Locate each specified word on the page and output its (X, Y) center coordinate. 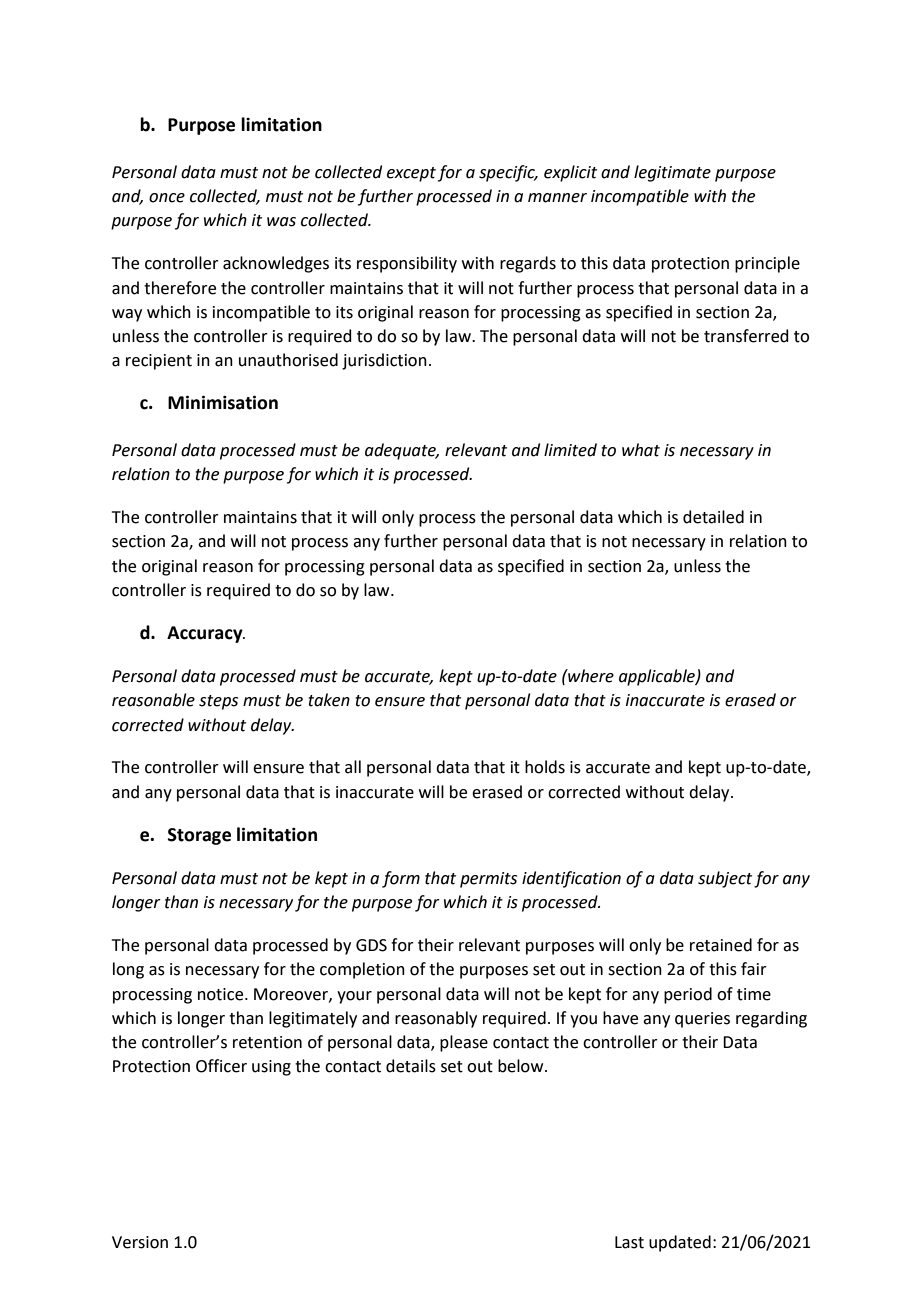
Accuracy (206, 634)
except (411, 174)
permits (488, 880)
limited (570, 450)
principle (767, 264)
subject (725, 879)
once (167, 198)
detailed (713, 517)
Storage (199, 836)
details (411, 1066)
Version (140, 1242)
